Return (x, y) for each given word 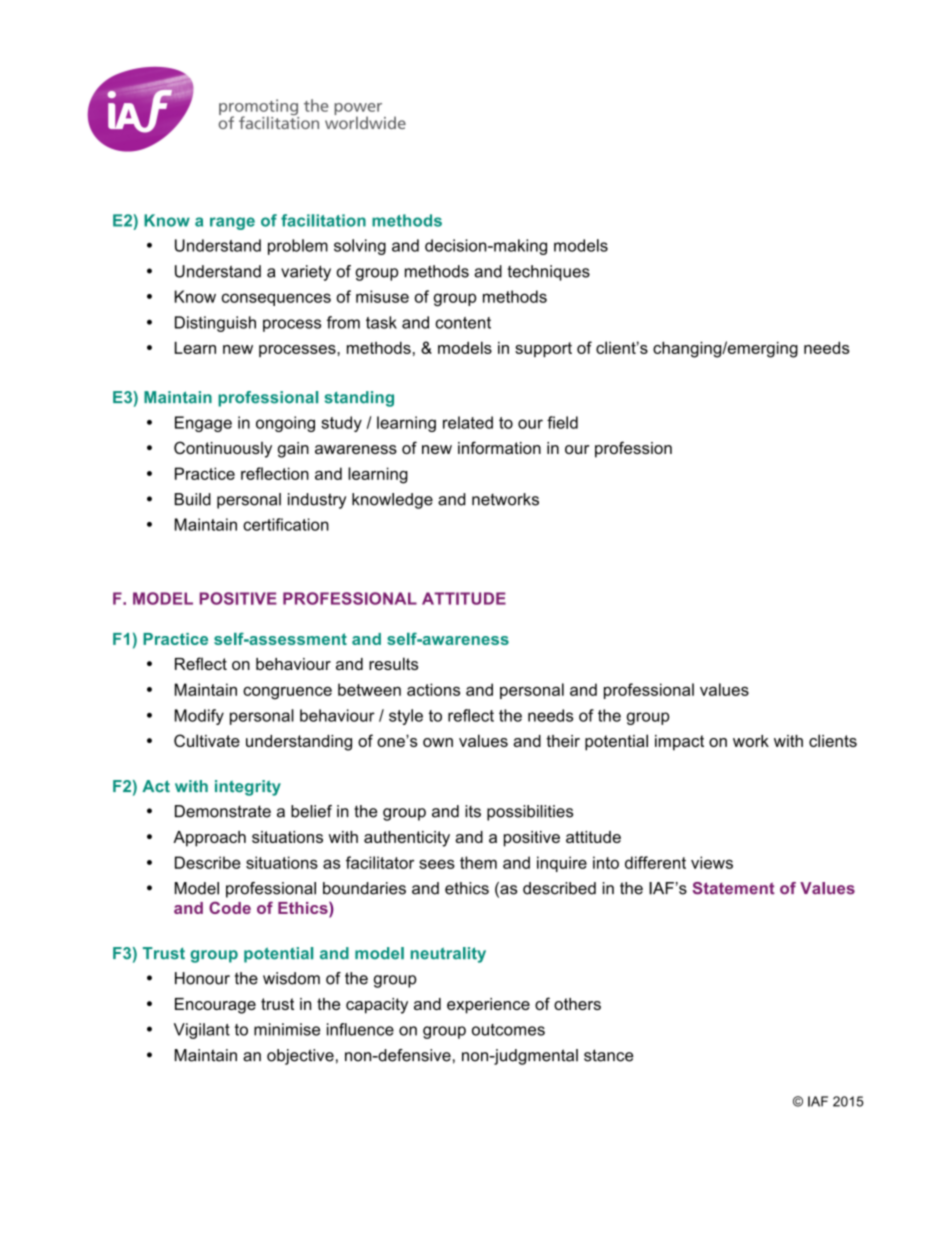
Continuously (223, 449)
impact (679, 743)
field (562, 422)
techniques (549, 273)
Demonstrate (223, 811)
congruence (287, 693)
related (468, 422)
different (655, 862)
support (543, 349)
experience (488, 1006)
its (473, 811)
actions (433, 689)
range (232, 223)
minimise (287, 1029)
